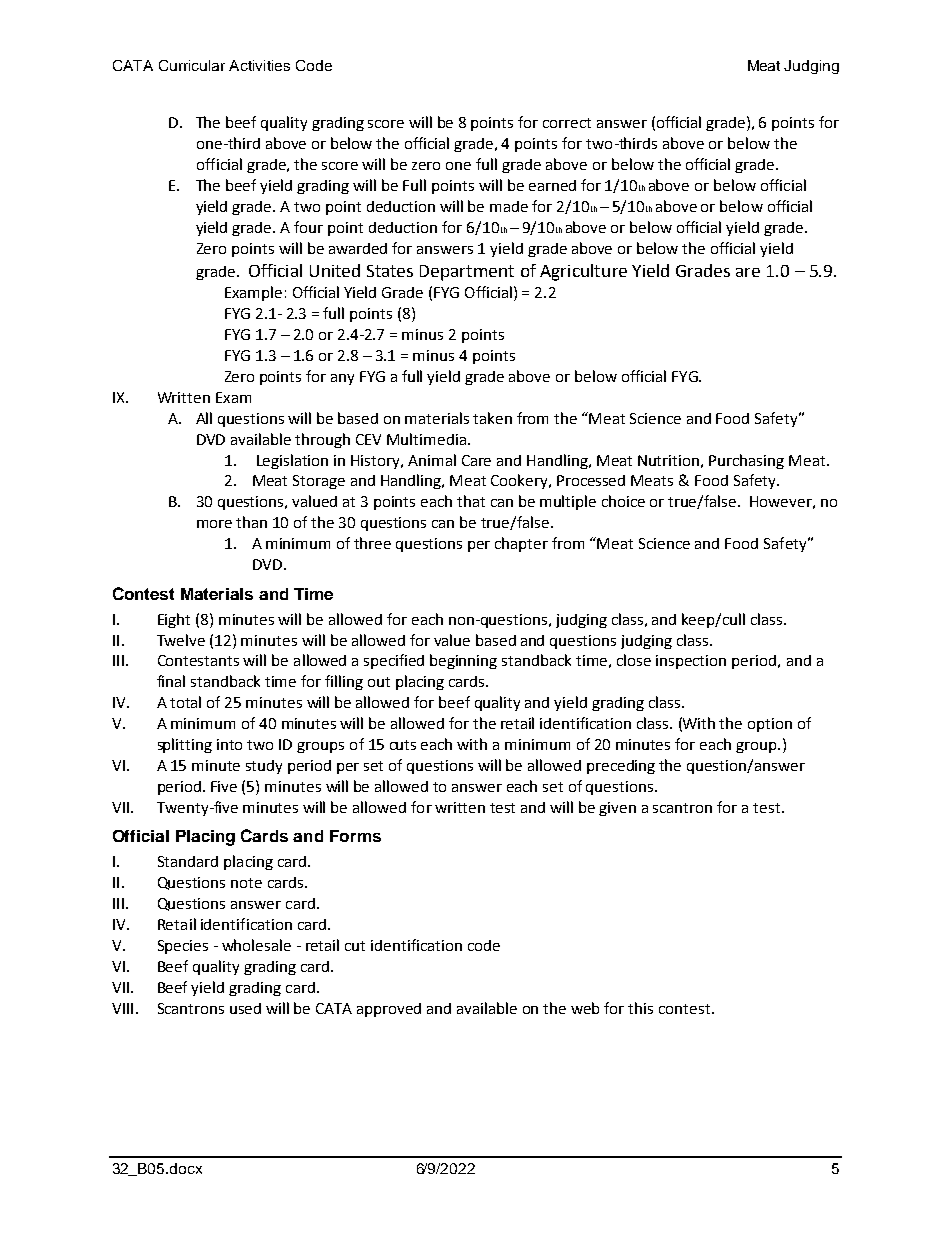 Image resolution: width=952 pixels, height=1233 pixels. What do you see at coordinates (621, 767) in the screenshot?
I see `preceding` at bounding box center [621, 767].
